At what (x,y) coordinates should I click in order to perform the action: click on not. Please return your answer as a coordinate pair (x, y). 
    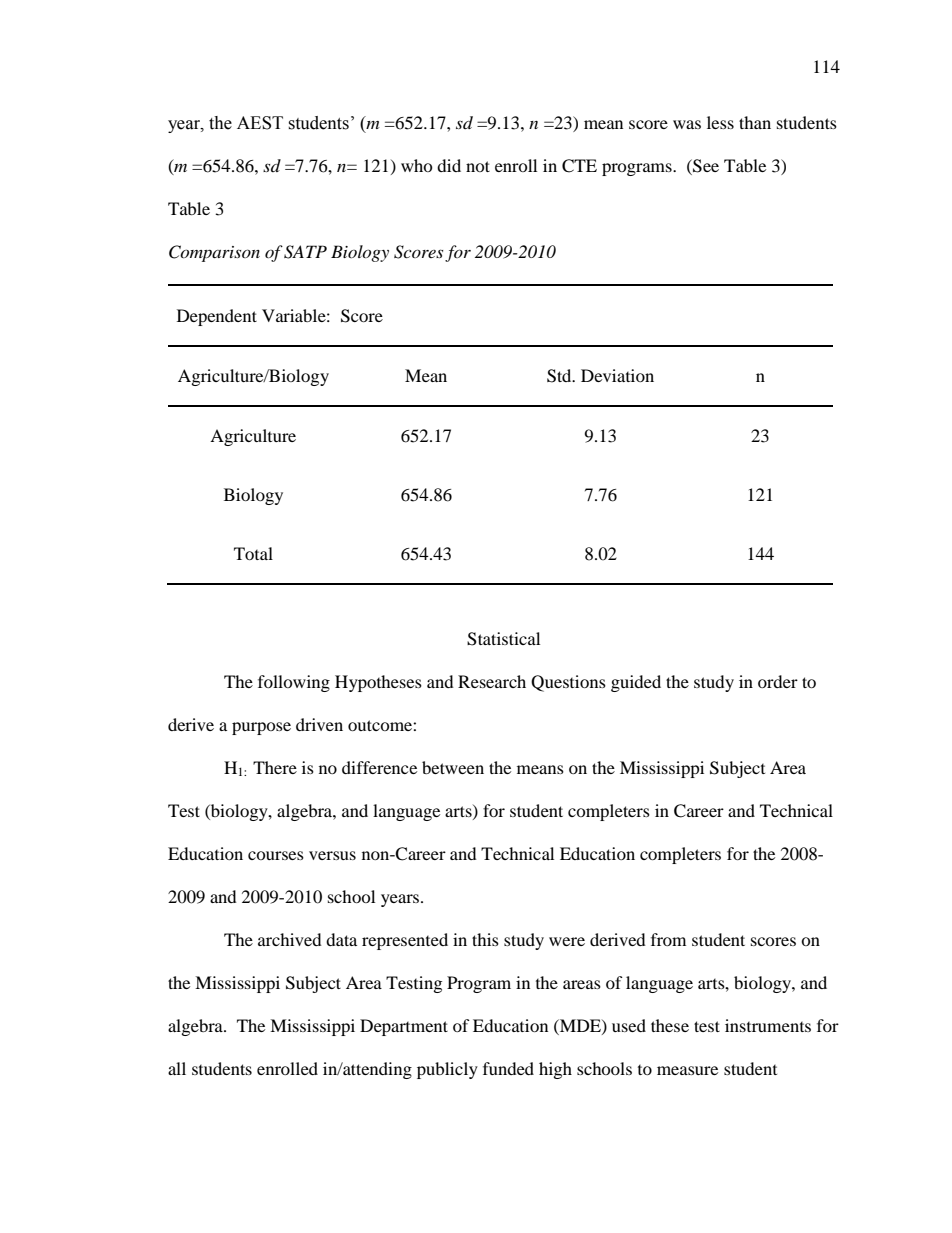
    Looking at the image, I should click on (478, 166).
